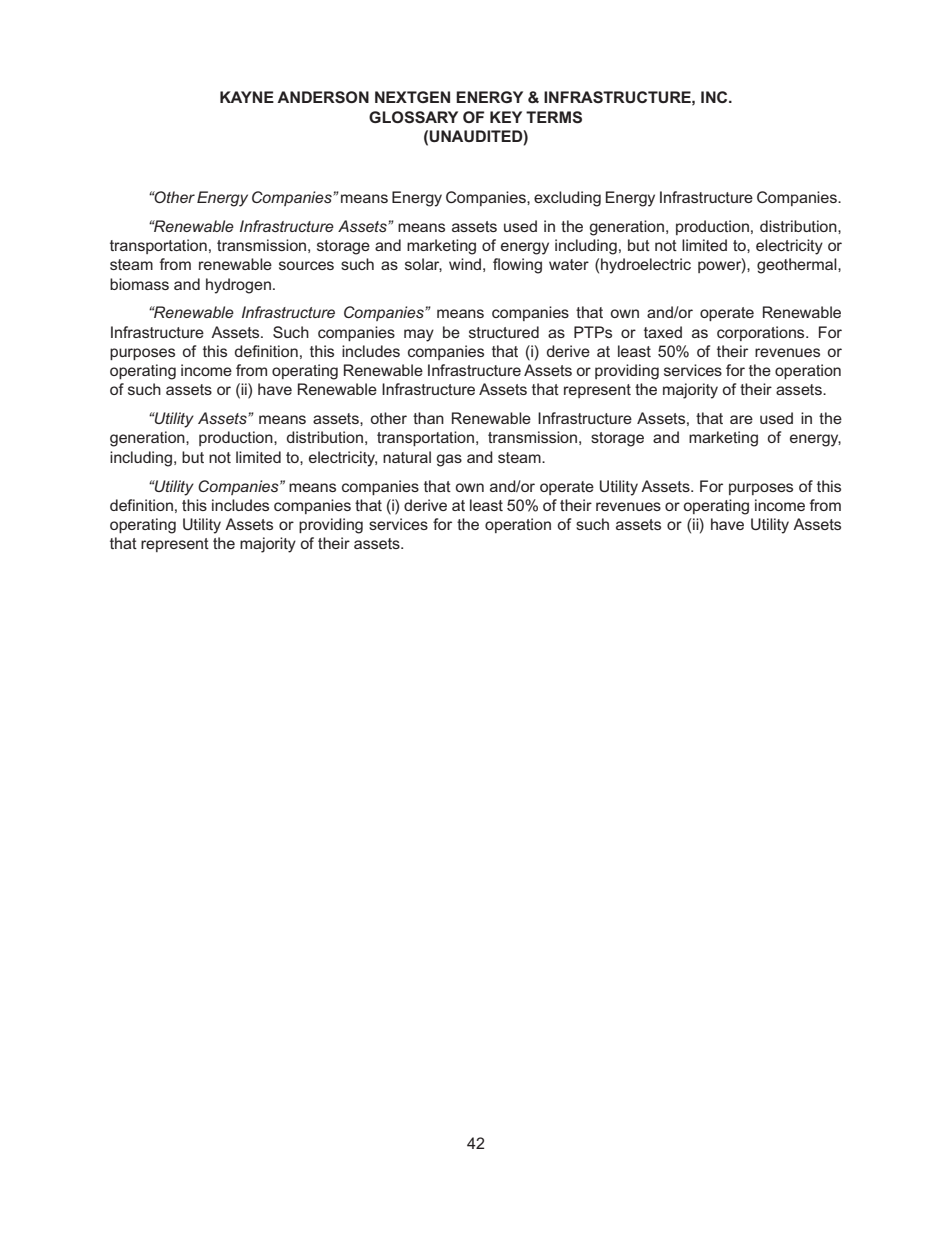 The width and height of the screenshot is (952, 1241). What do you see at coordinates (306, 265) in the screenshot?
I see `sources` at bounding box center [306, 265].
